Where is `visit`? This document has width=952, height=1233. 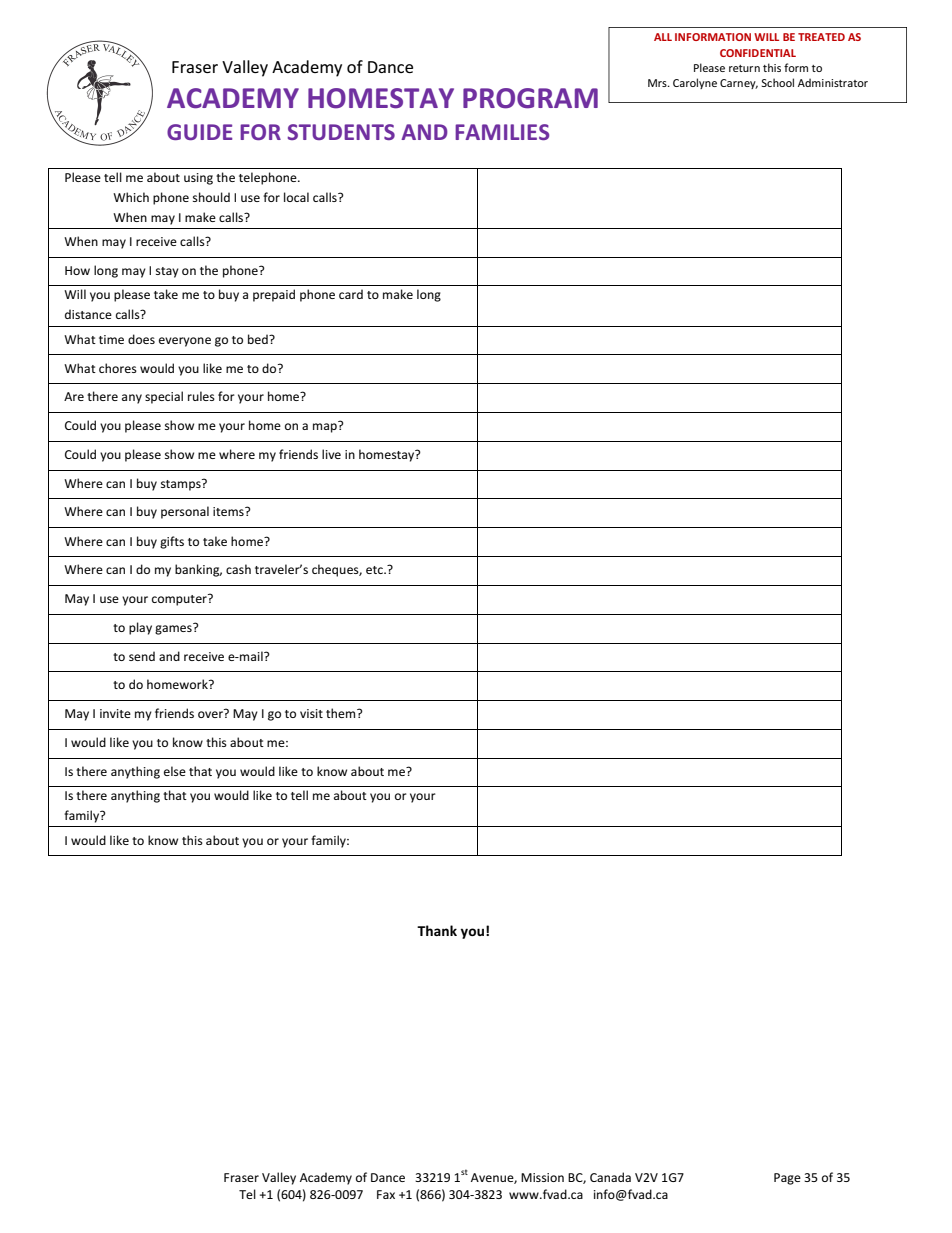
visit is located at coordinates (311, 713).
